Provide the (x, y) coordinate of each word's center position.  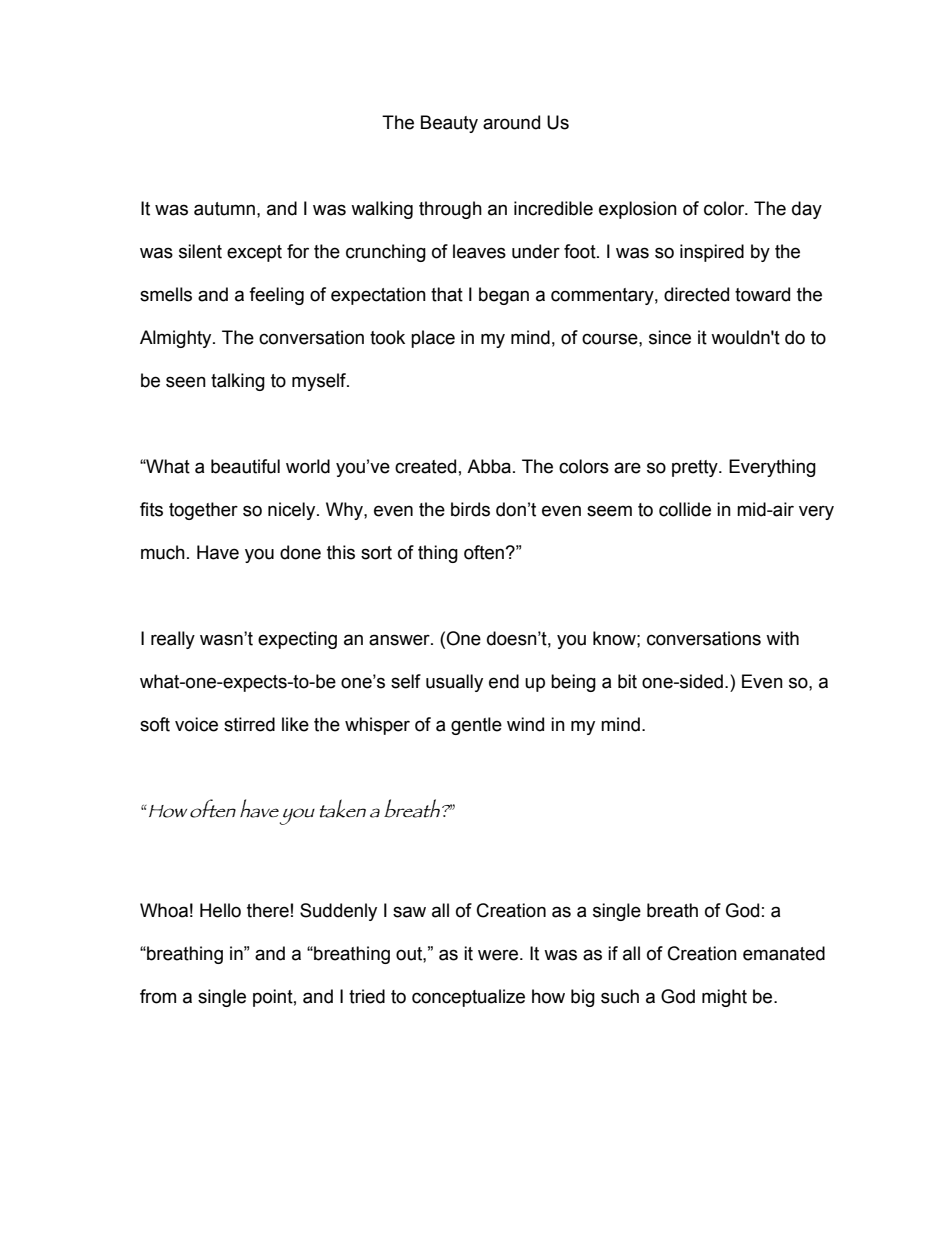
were (498, 955)
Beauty (449, 124)
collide (685, 509)
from (158, 996)
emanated (784, 953)
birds (470, 509)
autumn (224, 209)
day (807, 210)
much (163, 552)
